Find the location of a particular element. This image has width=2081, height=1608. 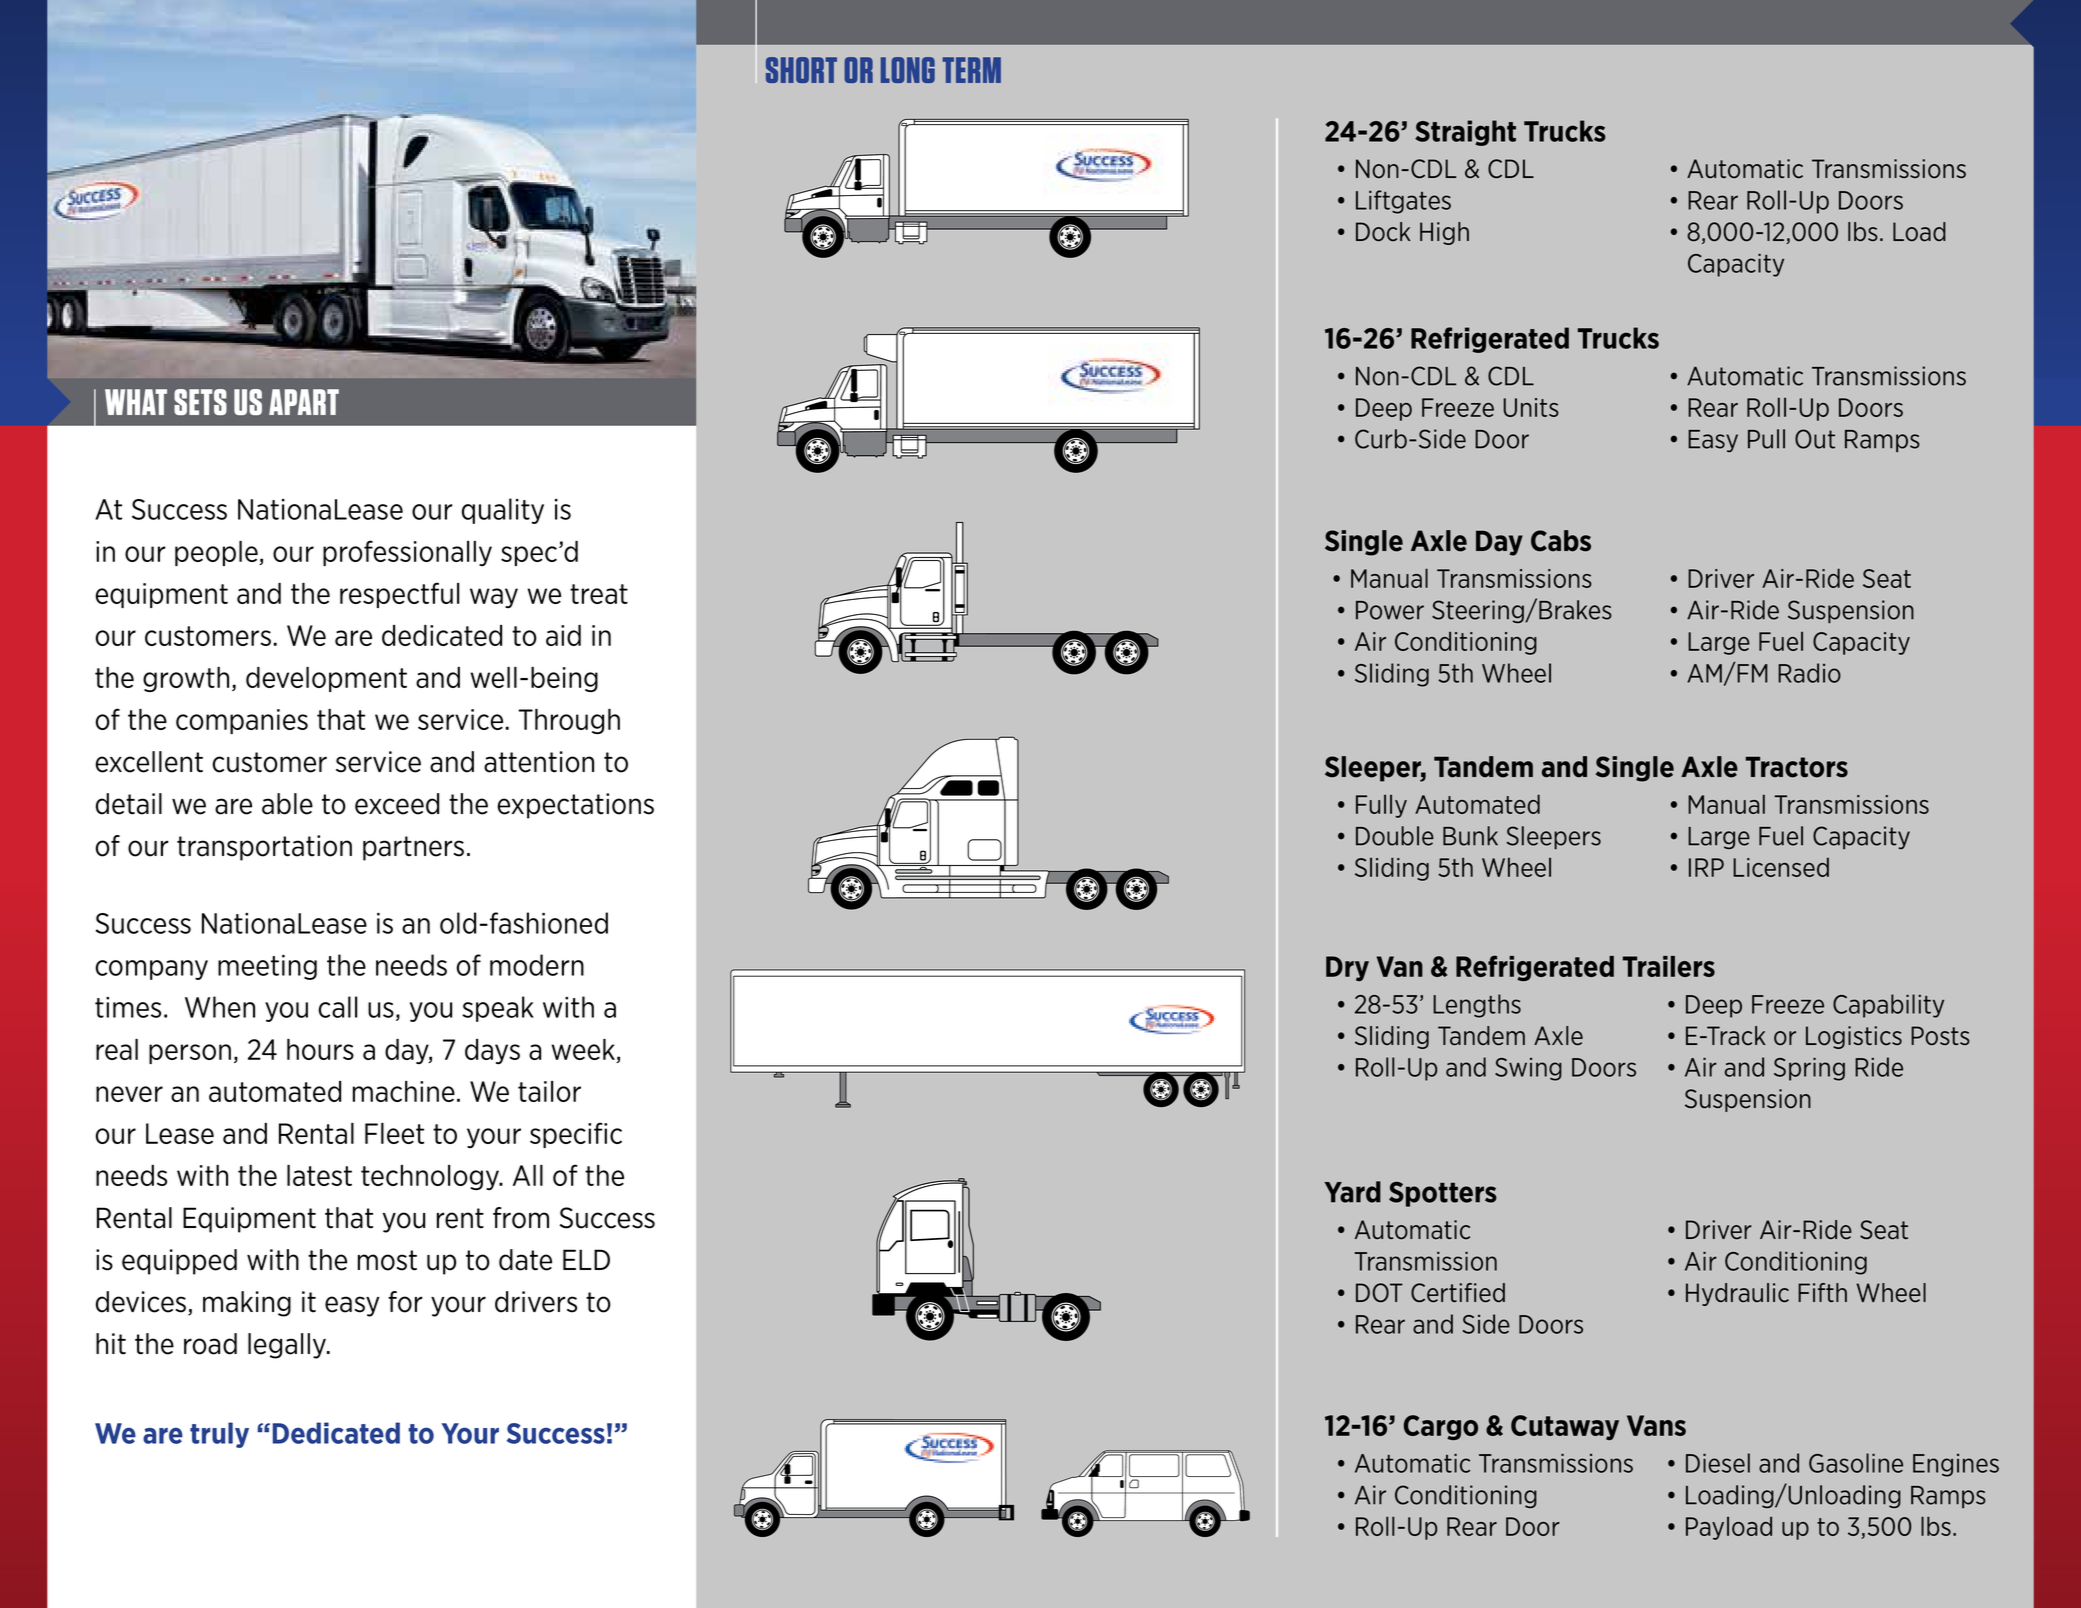

Fully is located at coordinates (1381, 806).
